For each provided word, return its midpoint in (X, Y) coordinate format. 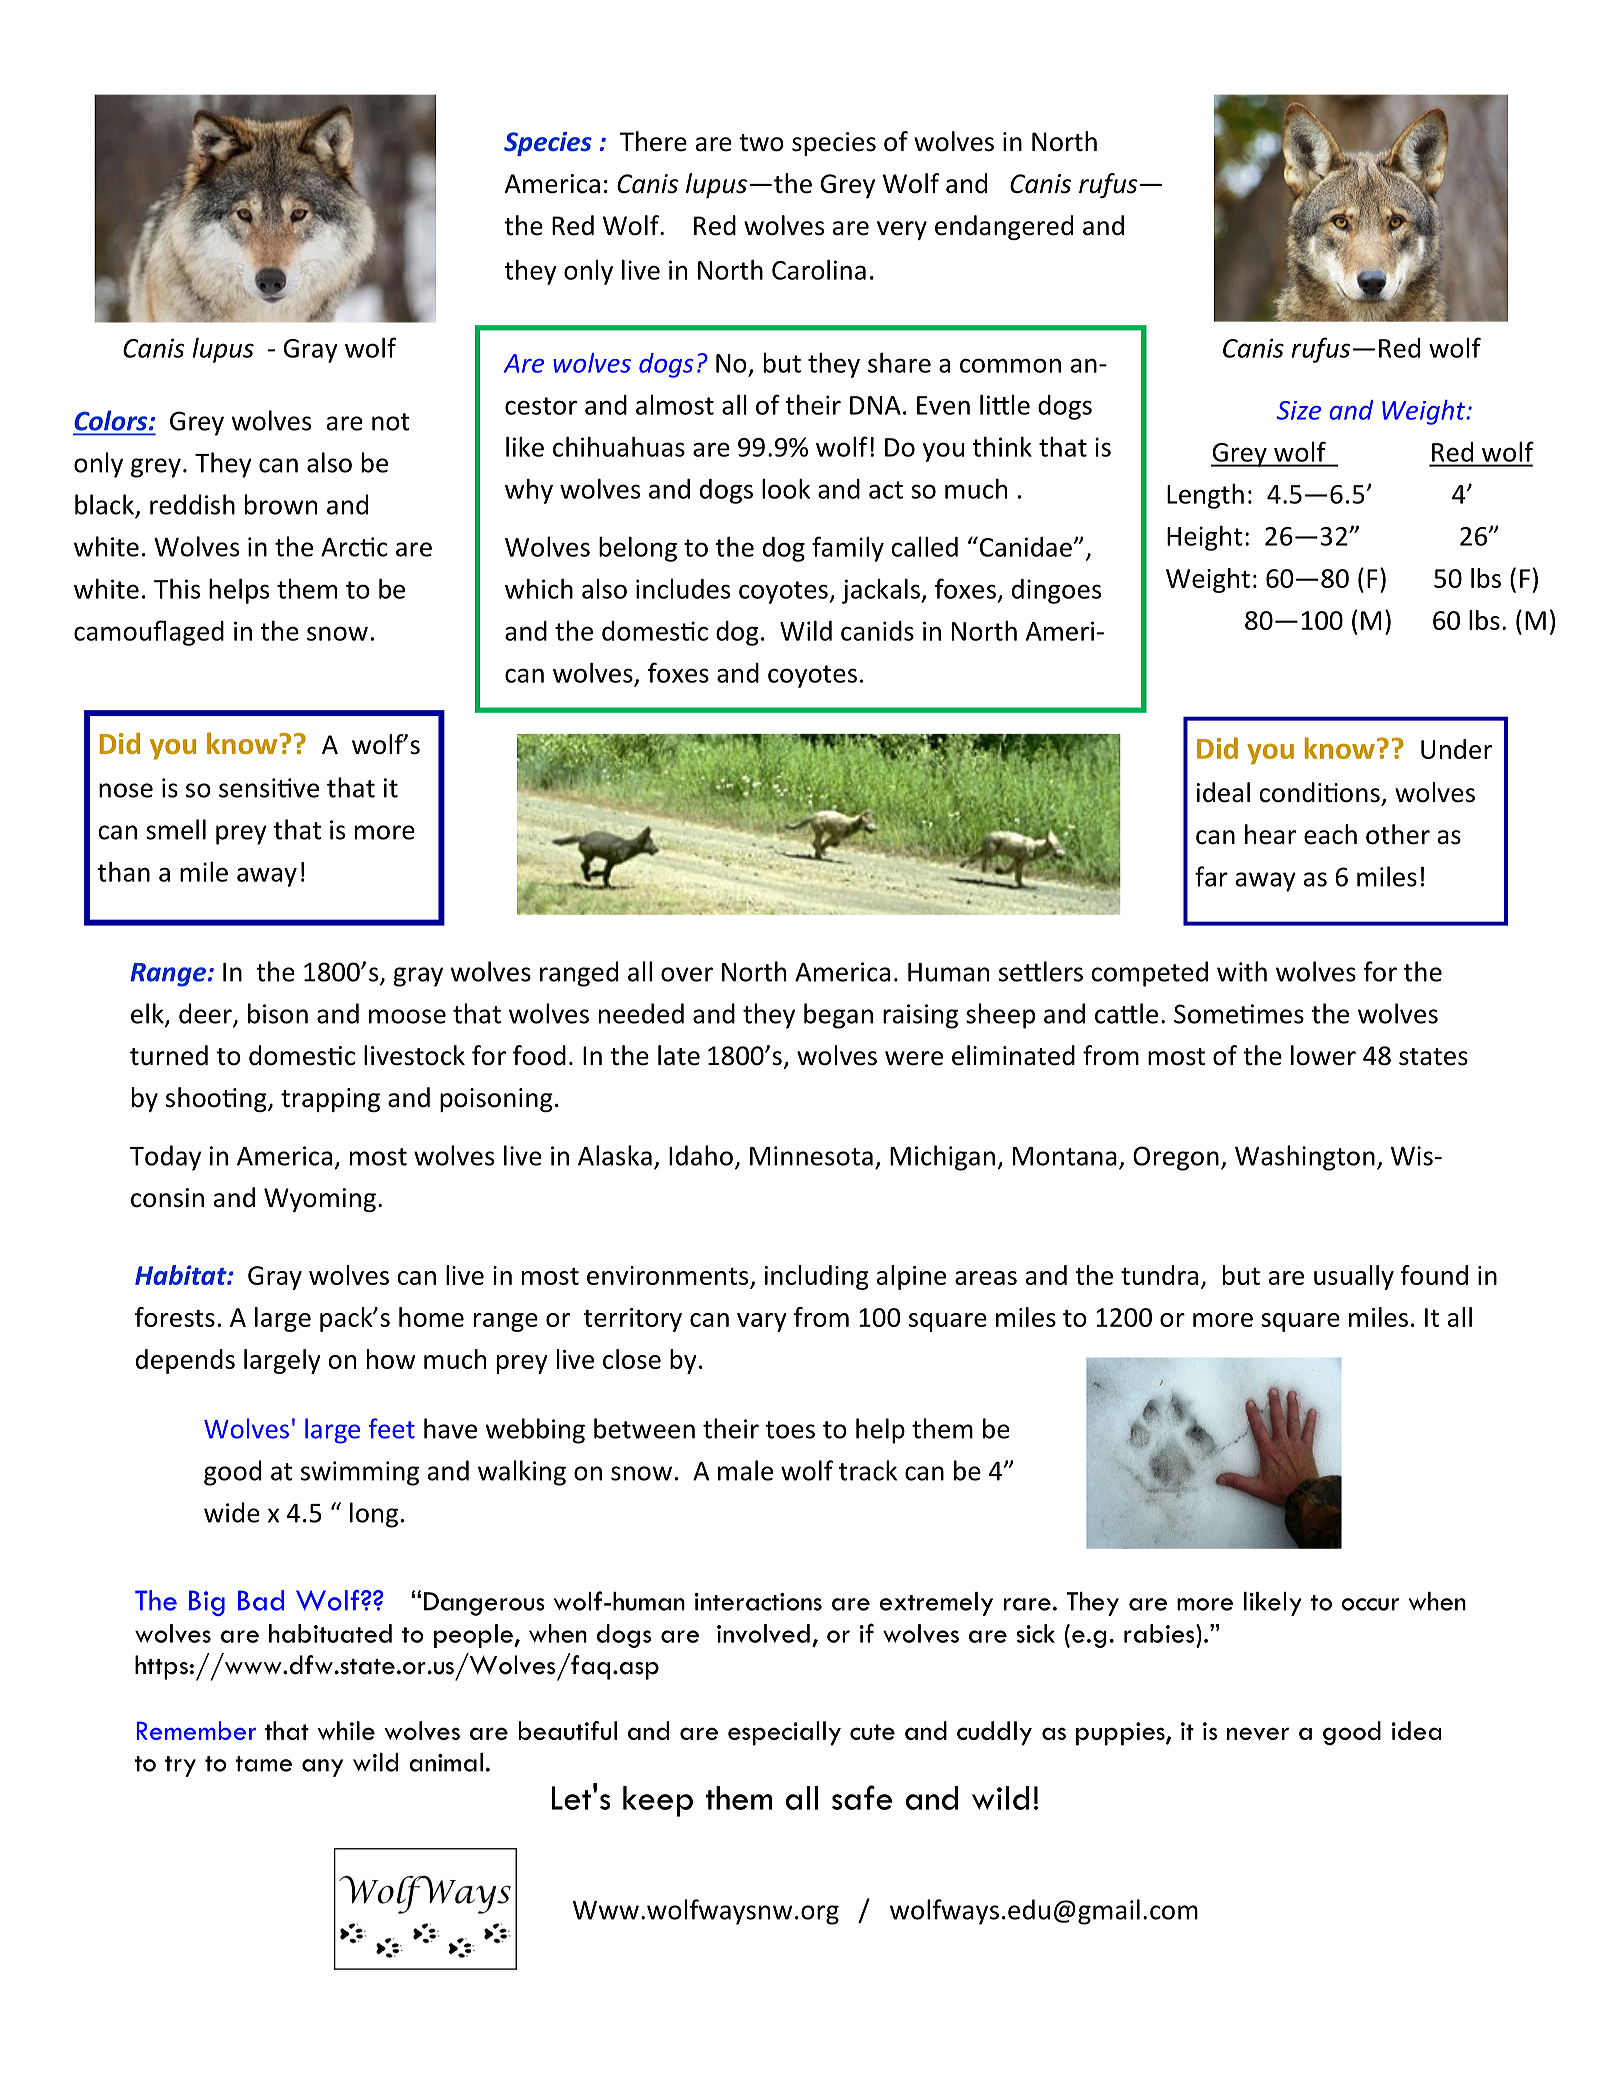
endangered (1004, 227)
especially (784, 1733)
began (838, 1016)
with (1242, 971)
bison (278, 1013)
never (1258, 1733)
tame (263, 1764)
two (761, 143)
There (653, 141)
